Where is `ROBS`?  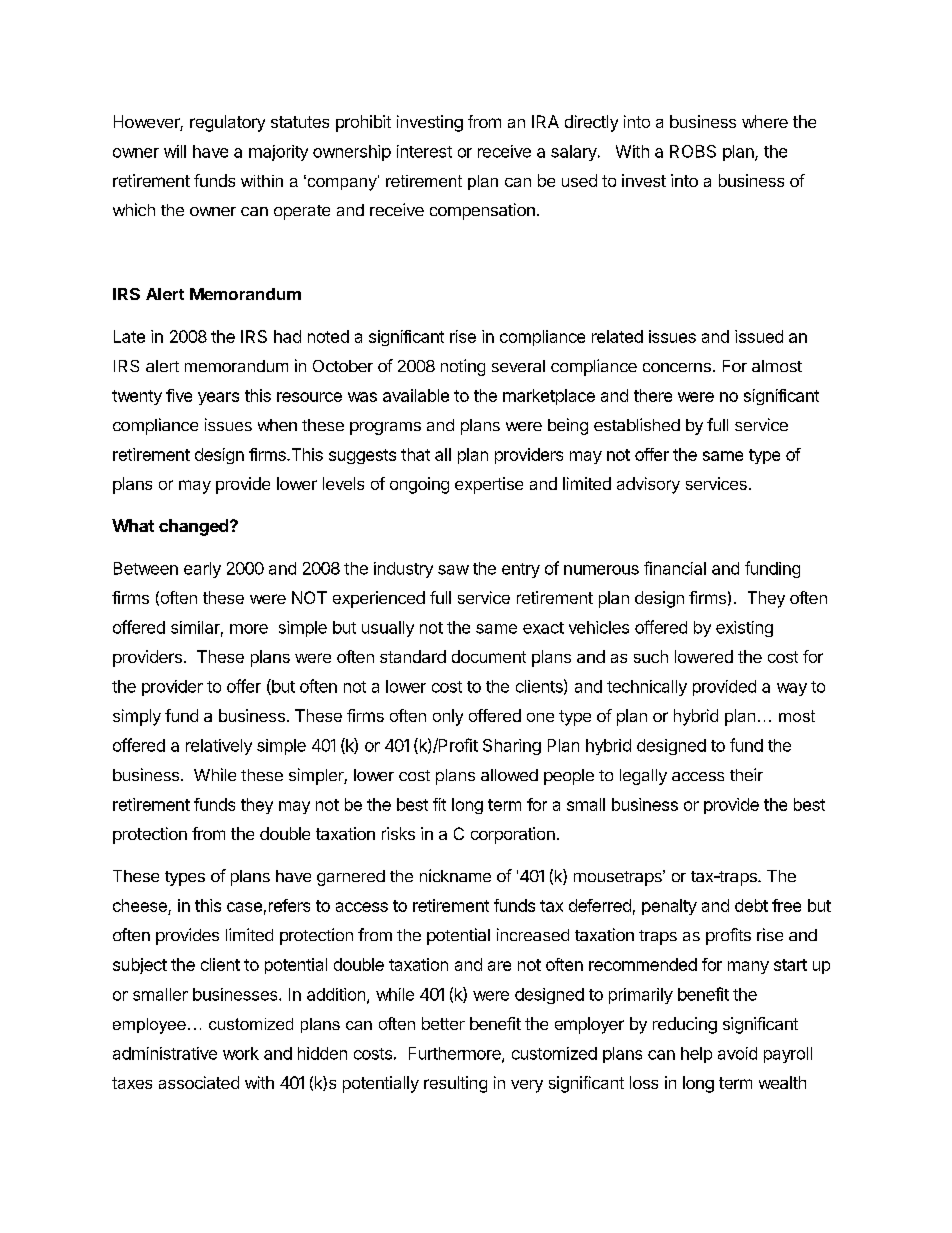 ROBS is located at coordinates (693, 151).
